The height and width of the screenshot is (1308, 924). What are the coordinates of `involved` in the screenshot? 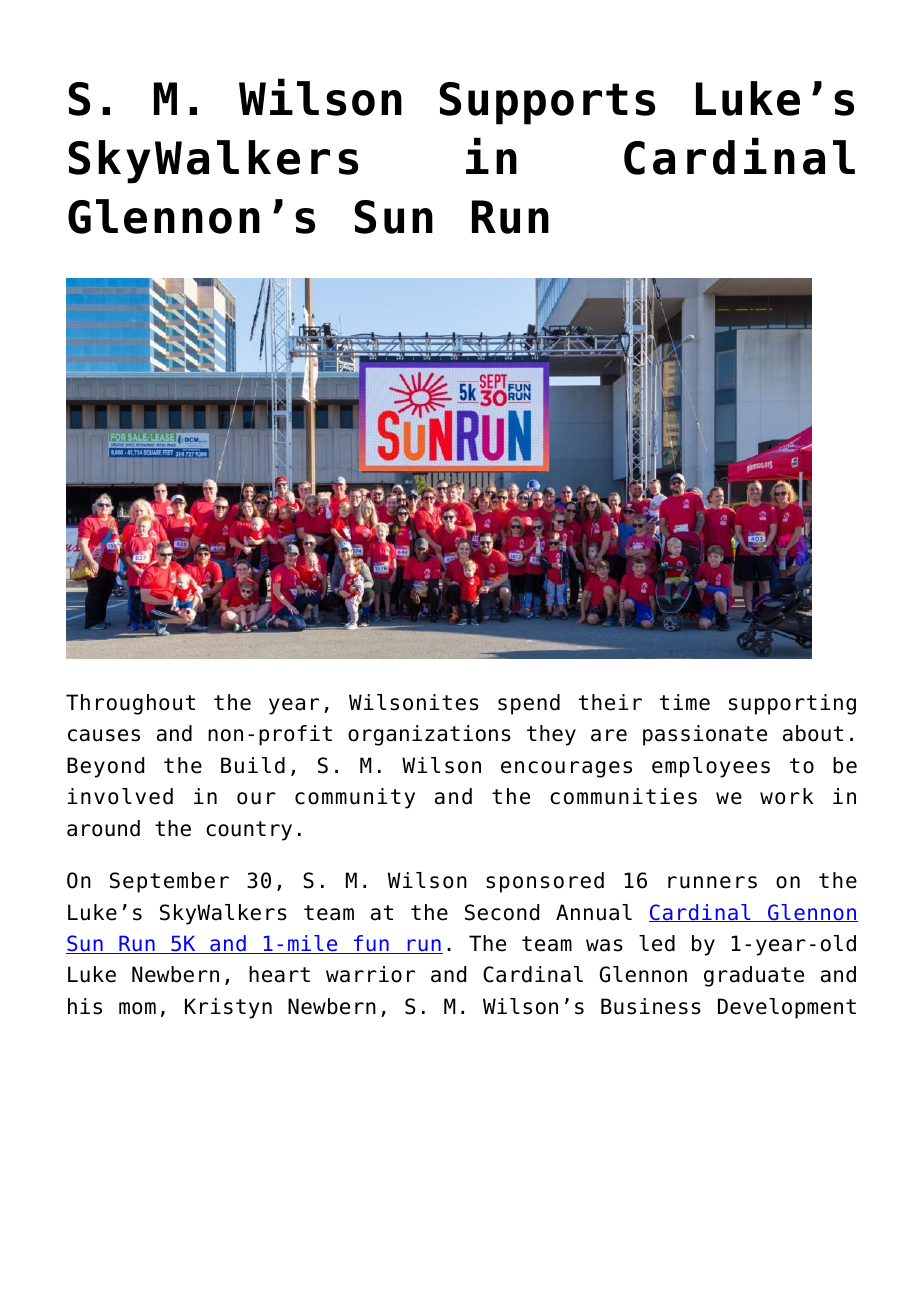 It's located at (120, 796).
